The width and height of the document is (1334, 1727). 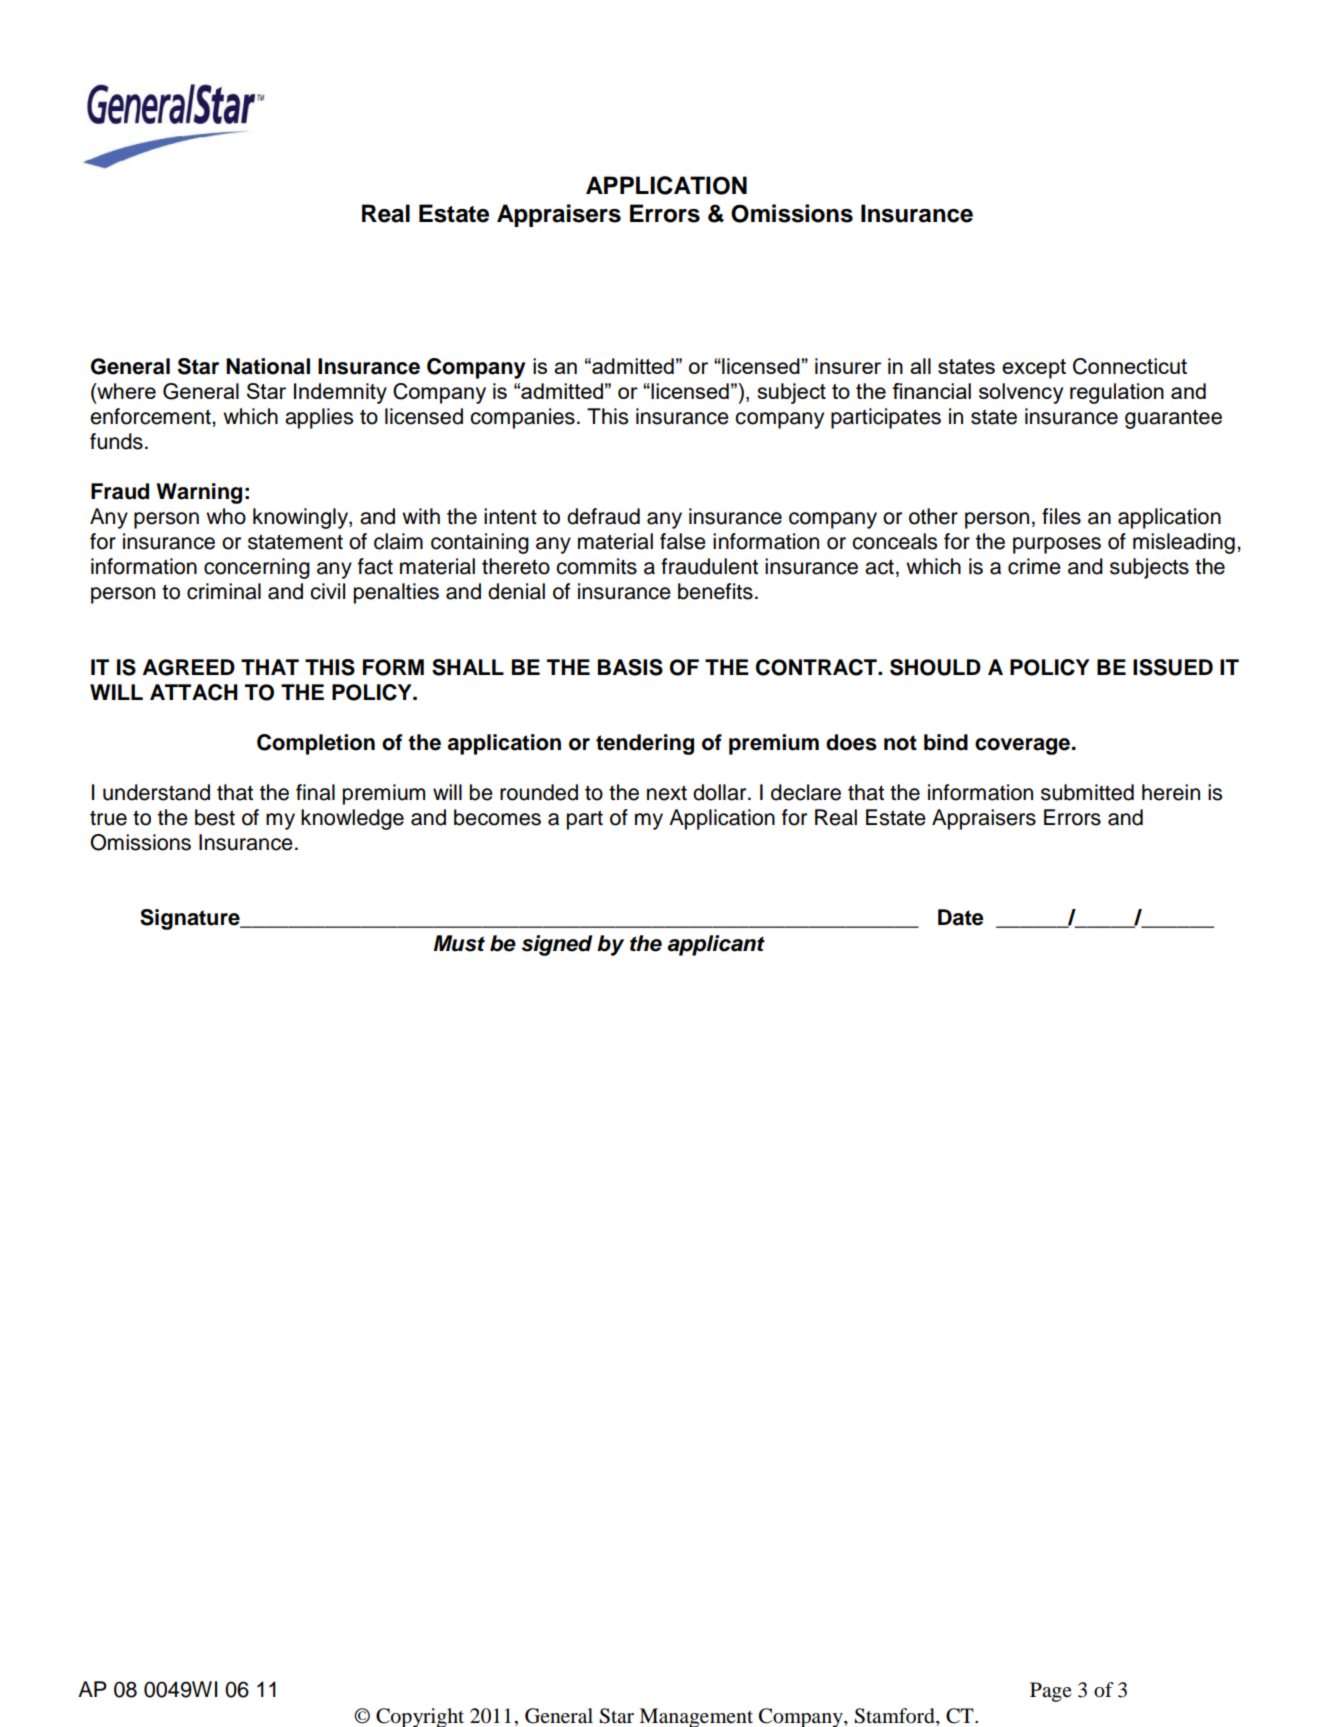 I want to click on Page, so click(x=1051, y=1692).
